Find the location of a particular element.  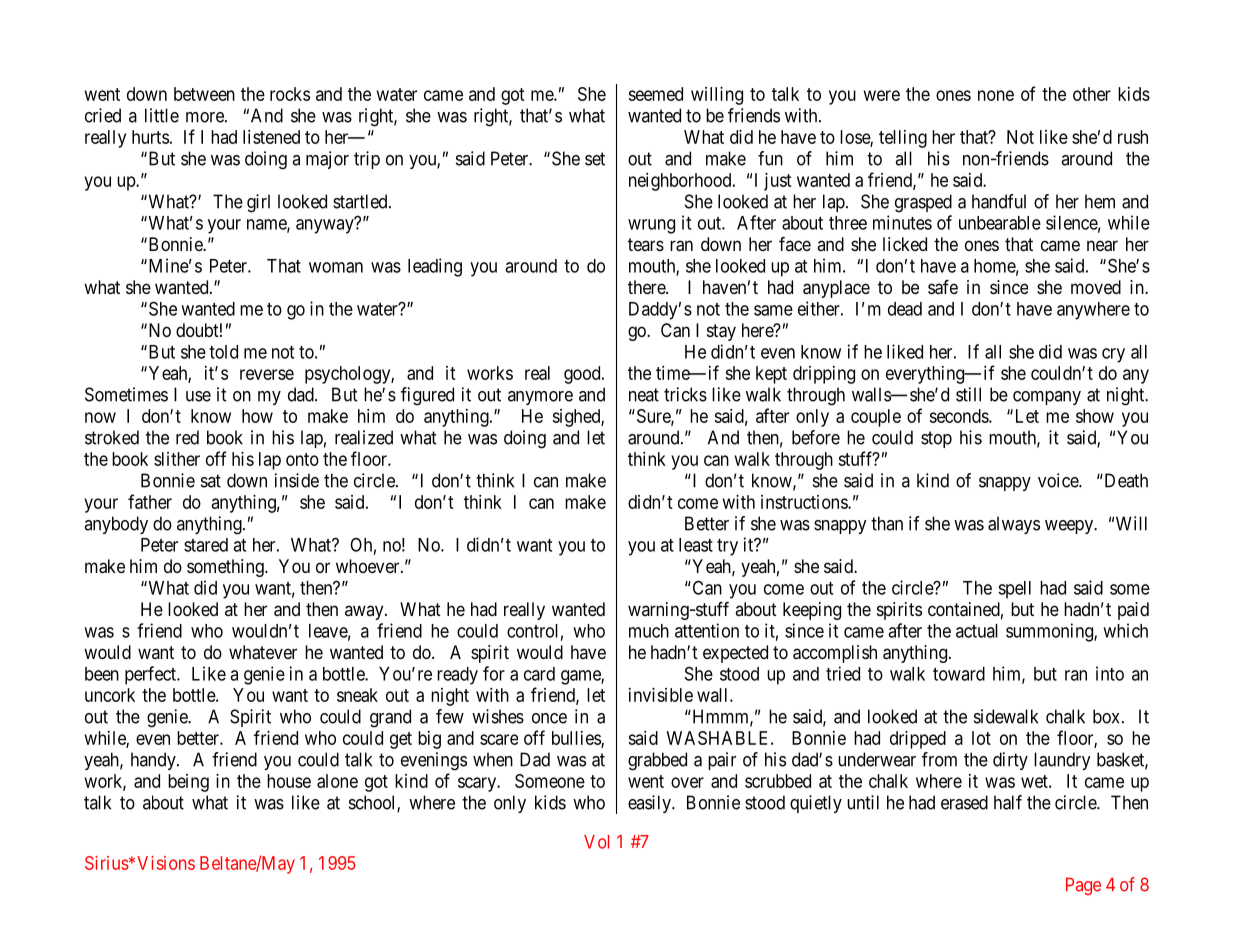

seemed is located at coordinates (655, 94).
